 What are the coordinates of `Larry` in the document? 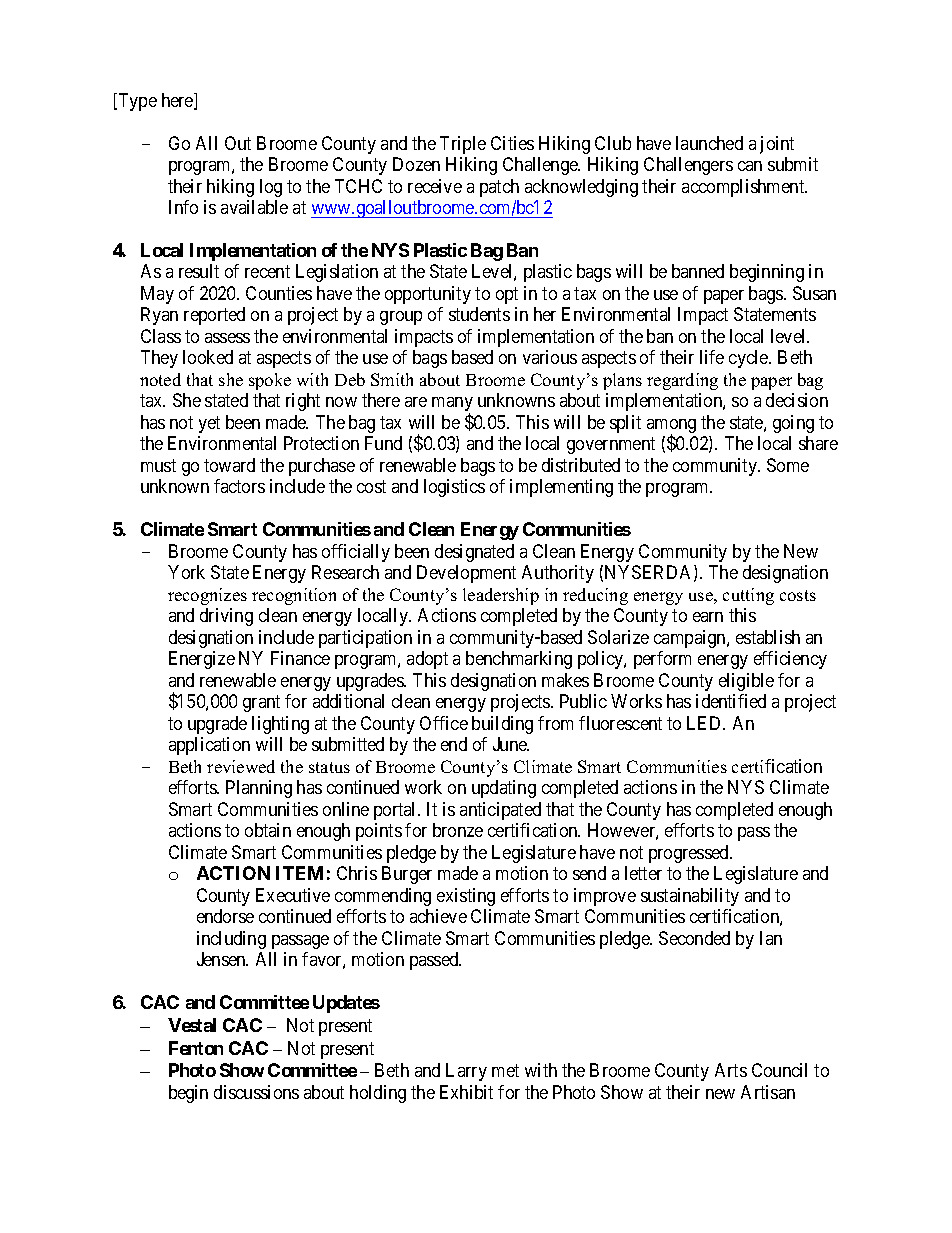 It's located at (466, 1072).
